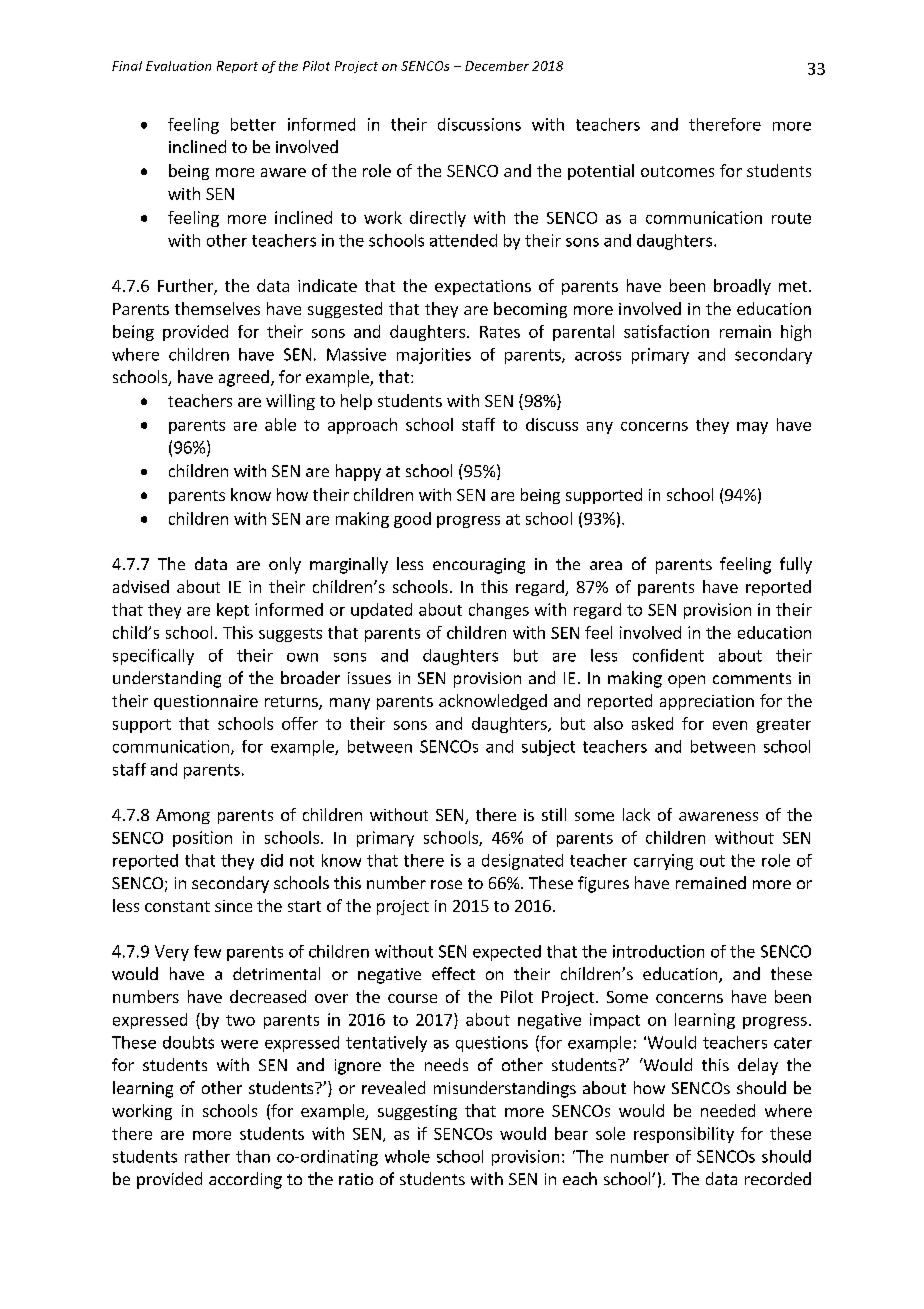  I want to click on kept, so click(233, 611).
